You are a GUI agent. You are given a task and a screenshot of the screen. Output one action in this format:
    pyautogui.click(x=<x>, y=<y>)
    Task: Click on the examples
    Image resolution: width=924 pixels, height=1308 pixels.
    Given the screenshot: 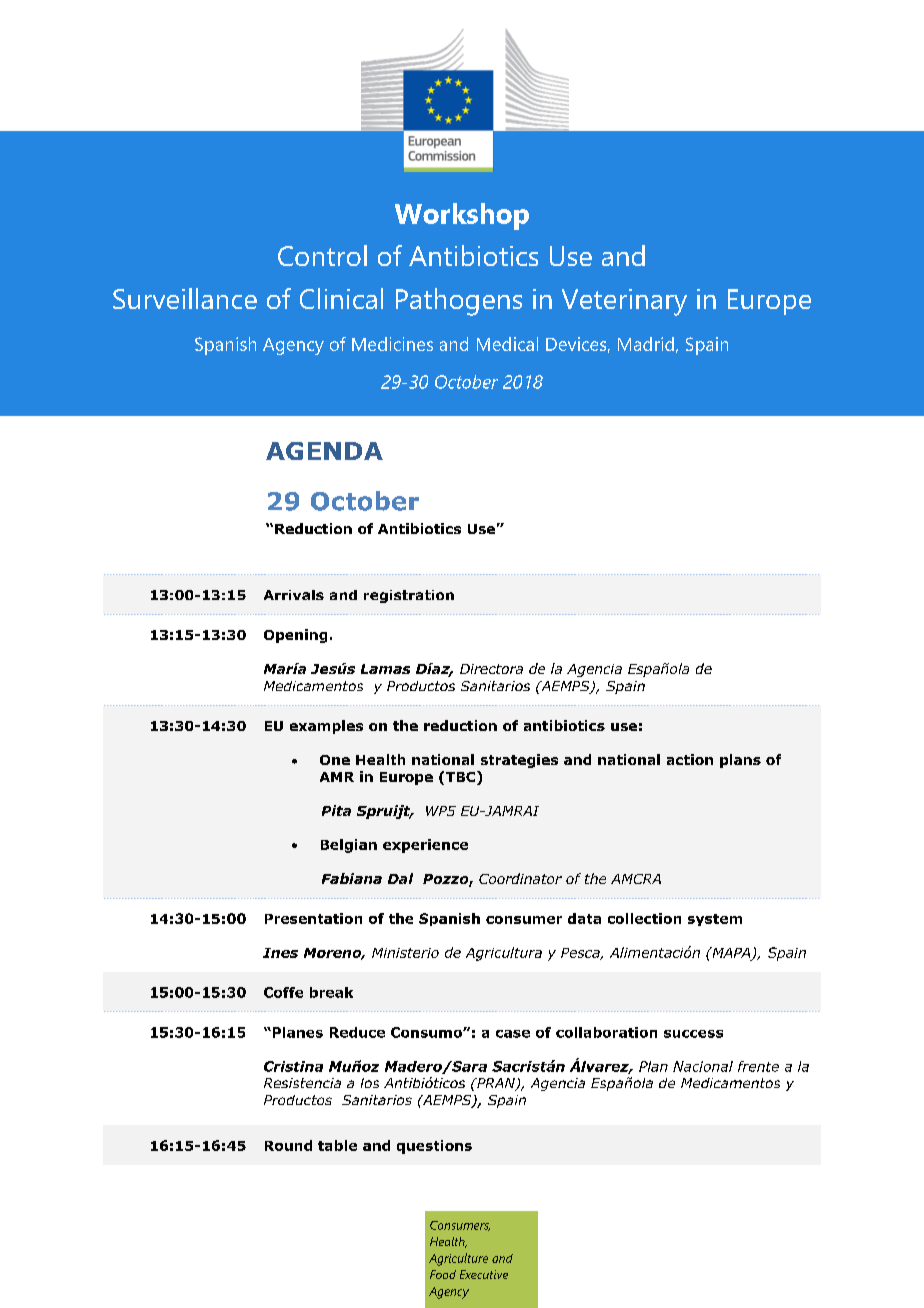 What is the action you would take?
    pyautogui.click(x=326, y=727)
